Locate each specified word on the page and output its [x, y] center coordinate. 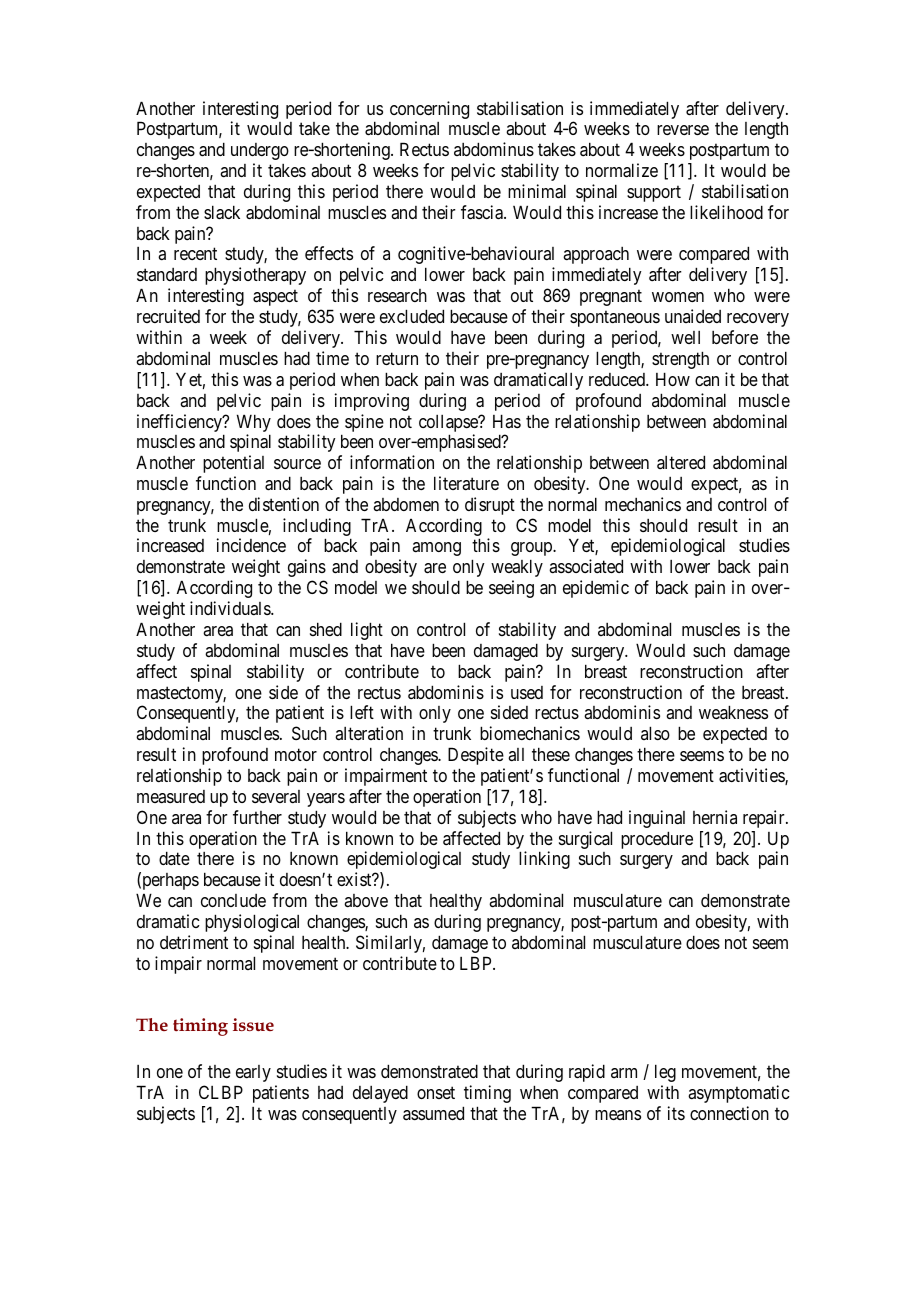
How [673, 379]
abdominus [494, 149]
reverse [683, 130]
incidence [251, 545]
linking [544, 860]
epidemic [596, 589]
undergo [260, 151]
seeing [511, 589]
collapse [449, 423]
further [257, 817]
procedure [657, 840]
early [253, 1073]
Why [254, 423]
